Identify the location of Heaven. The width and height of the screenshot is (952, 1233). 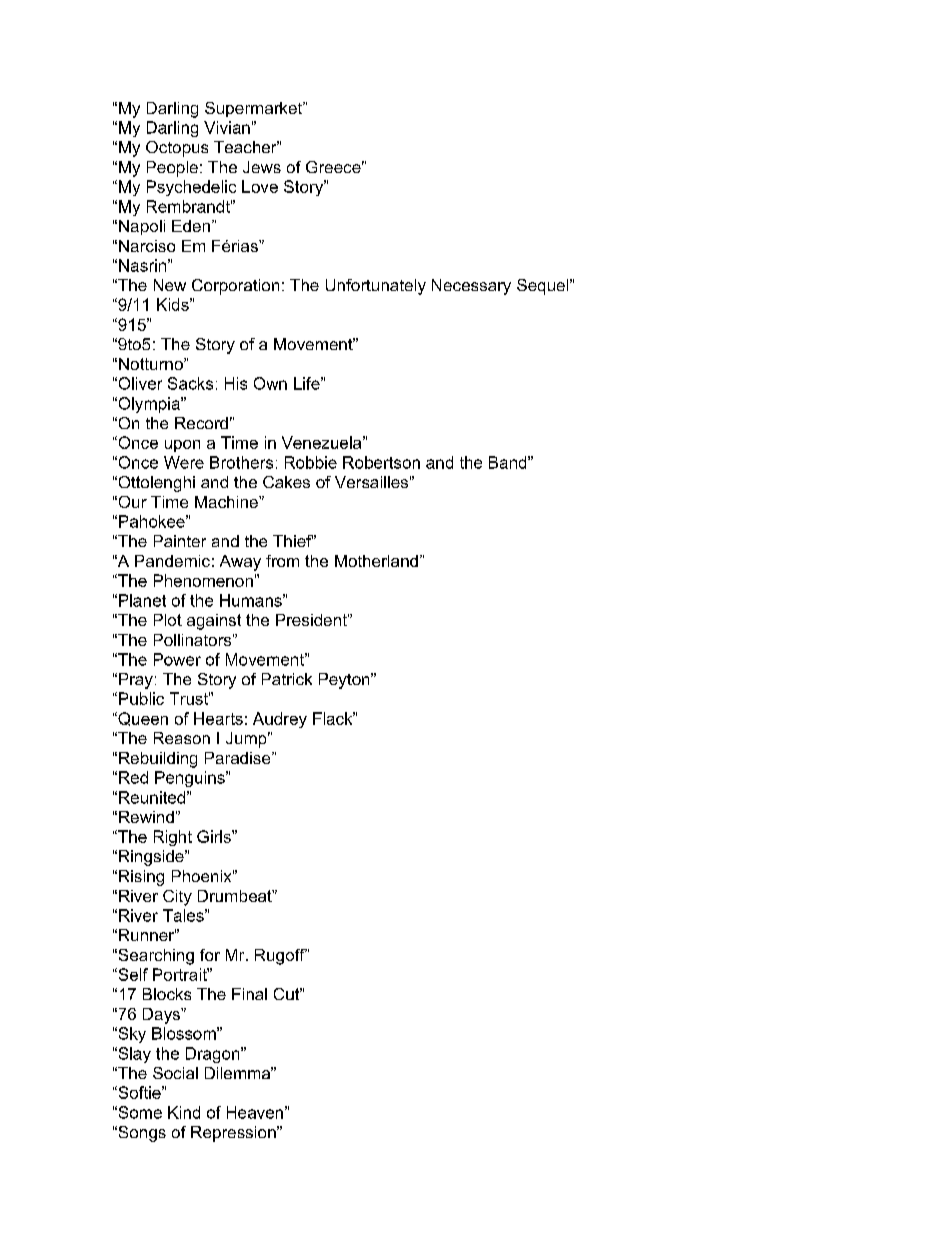
(255, 1112).
